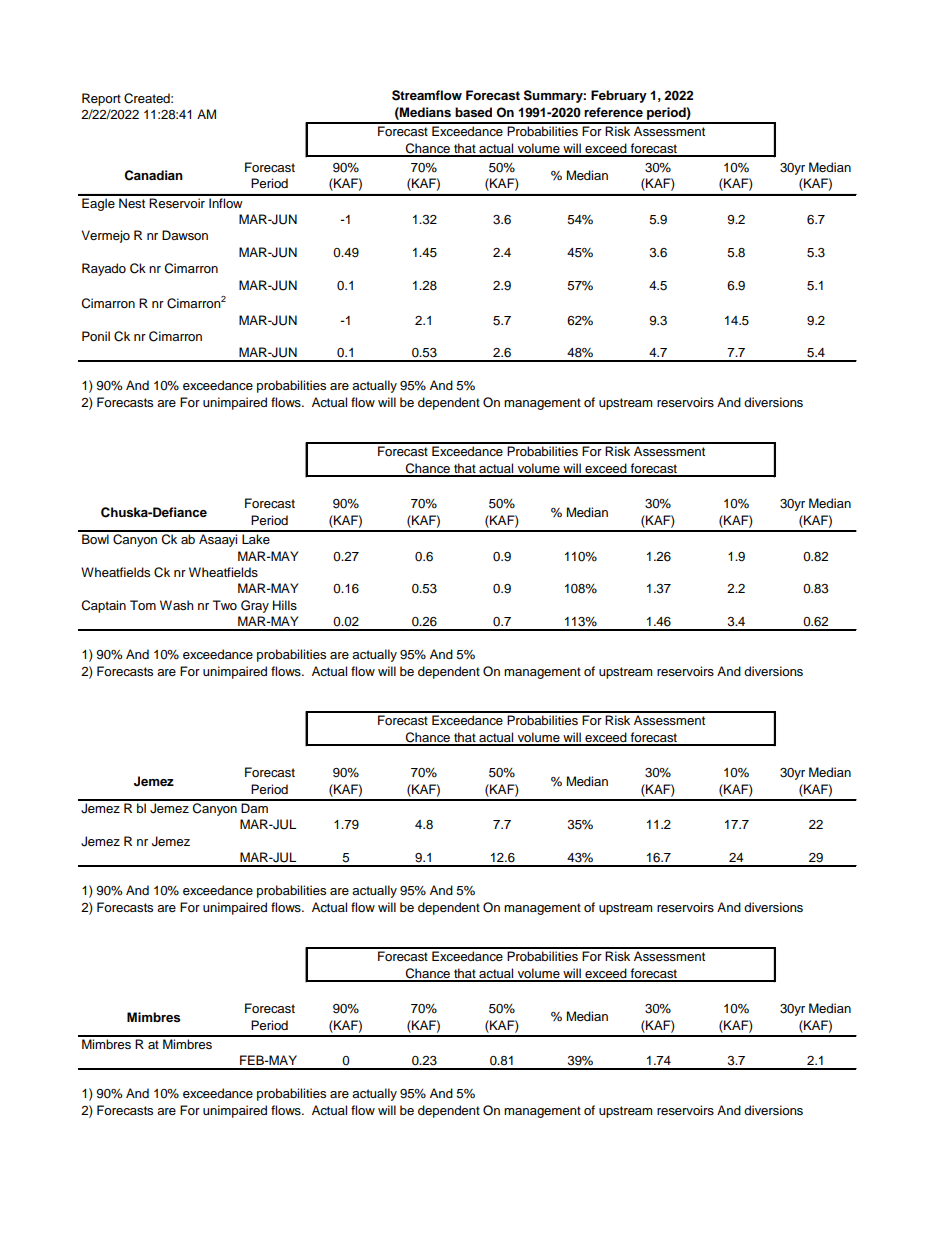 The width and height of the screenshot is (952, 1233). Describe the element at coordinates (473, 112) in the screenshot. I see `based` at that location.
